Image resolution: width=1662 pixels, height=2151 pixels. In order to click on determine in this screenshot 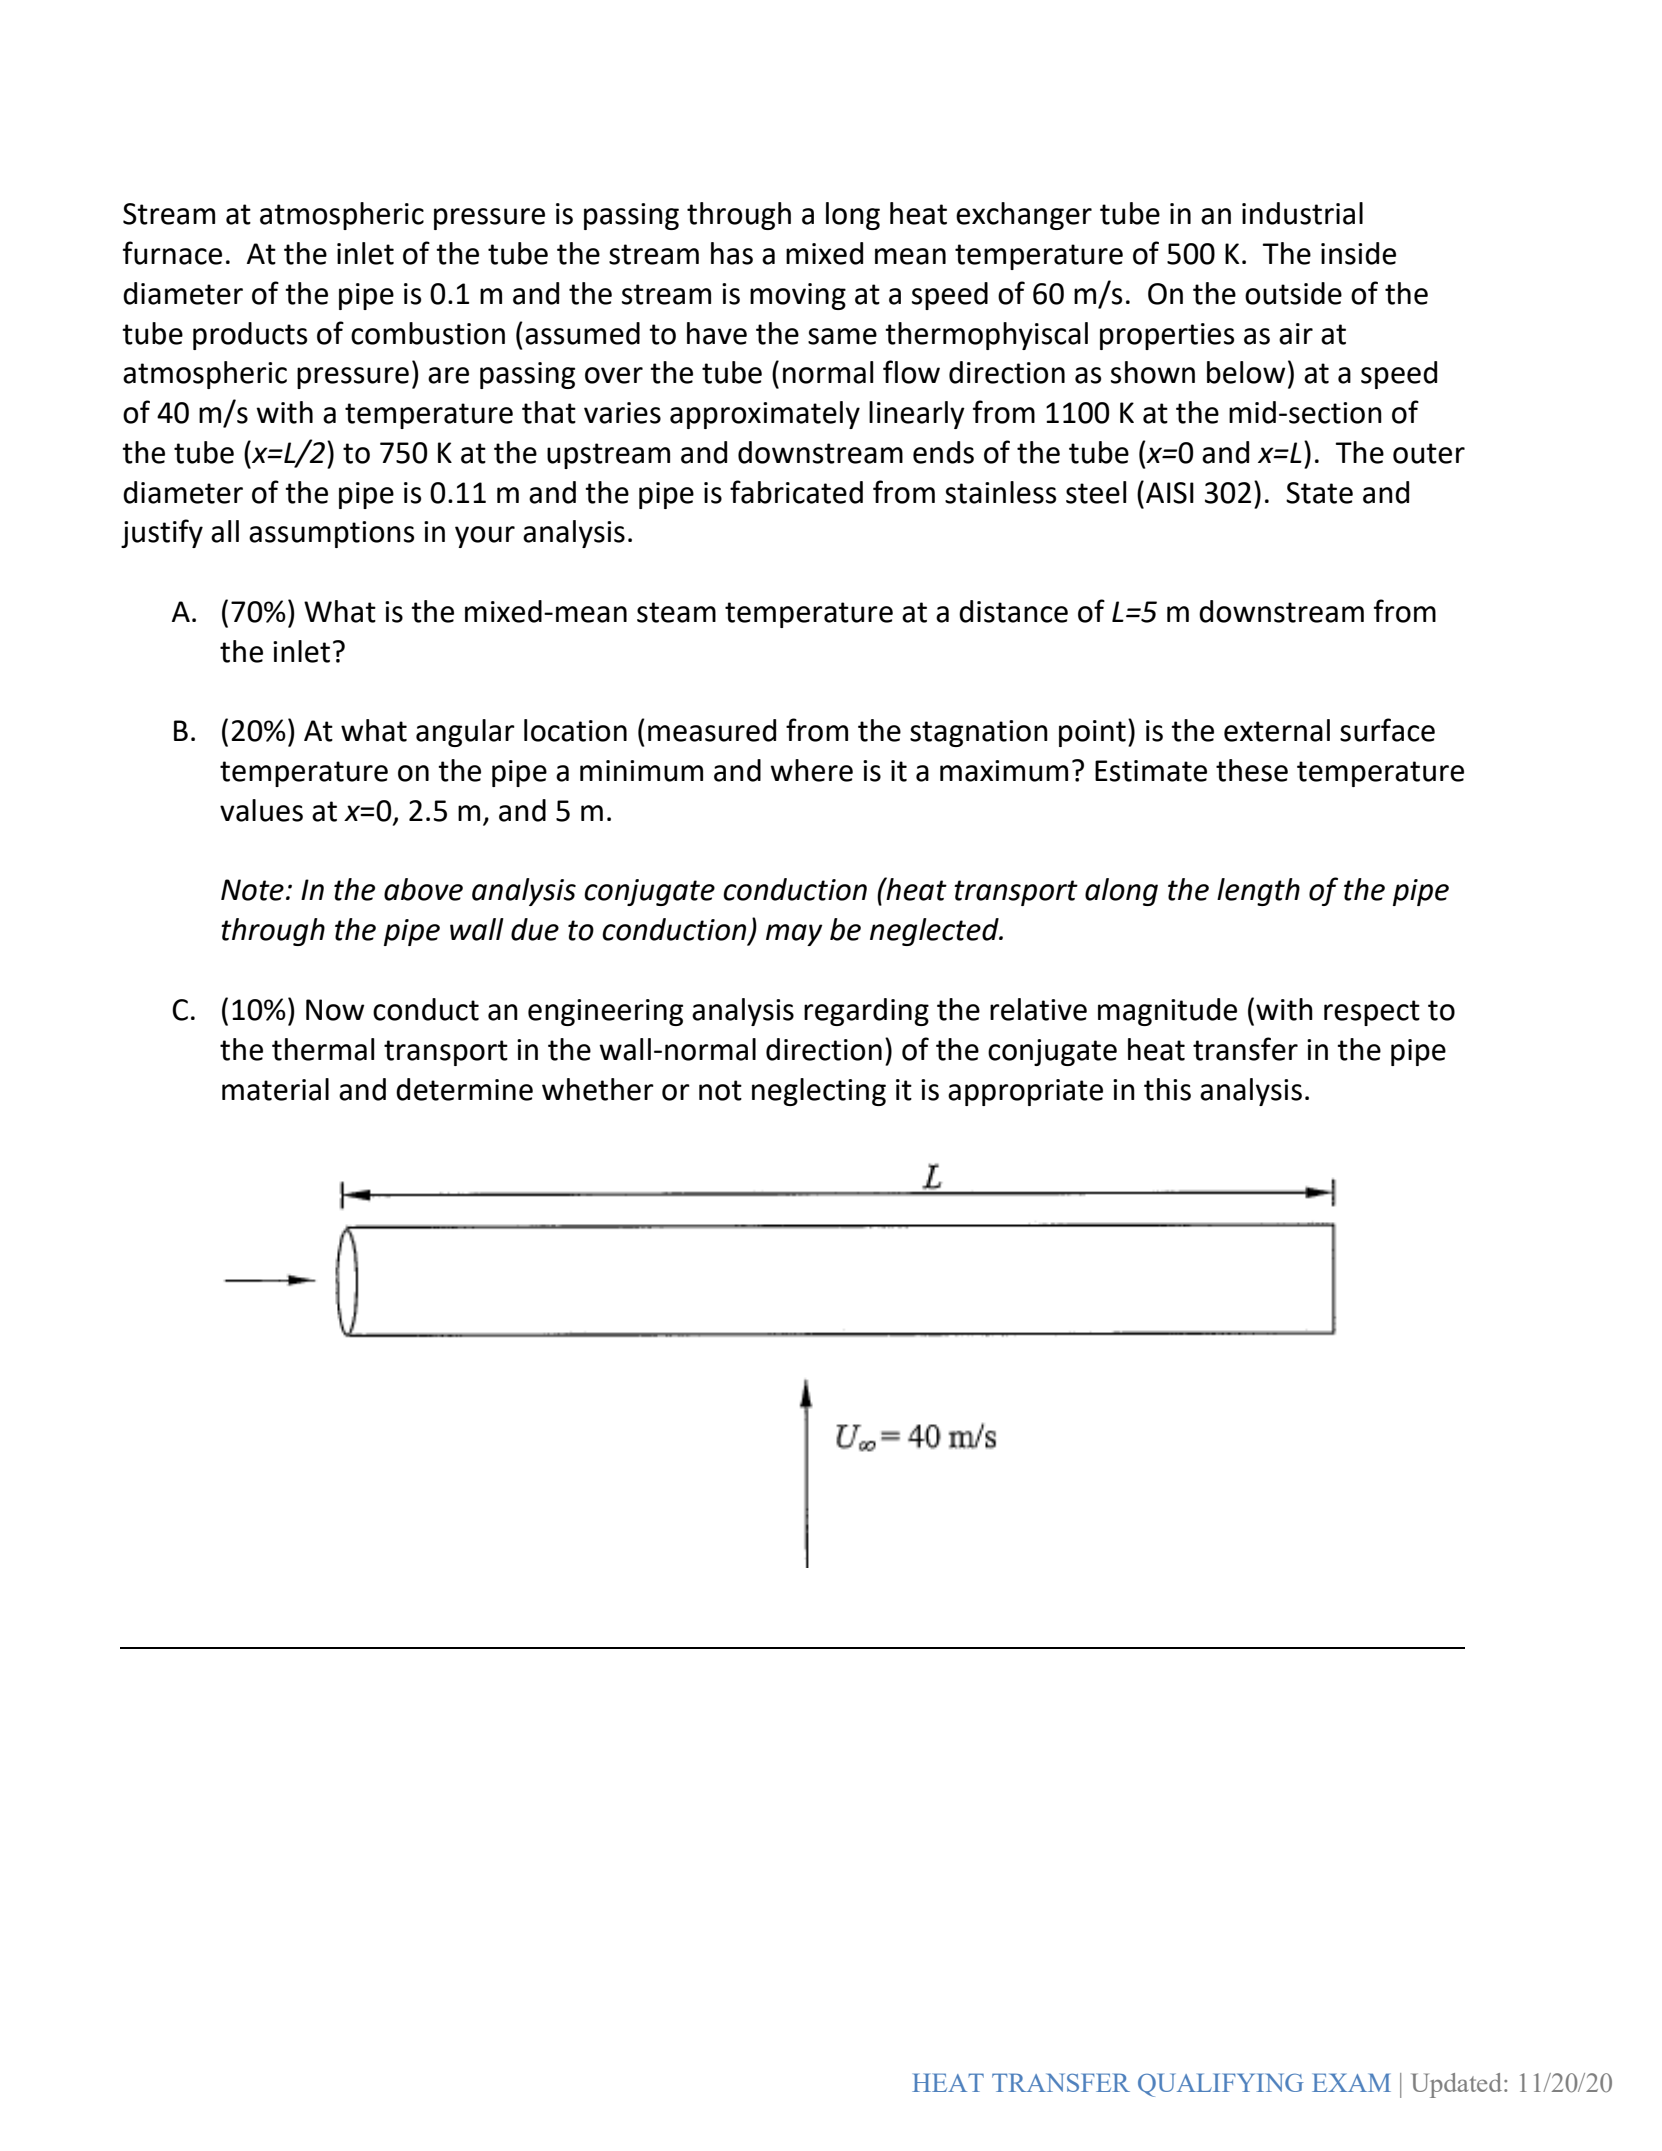, I will do `click(464, 1089)`.
